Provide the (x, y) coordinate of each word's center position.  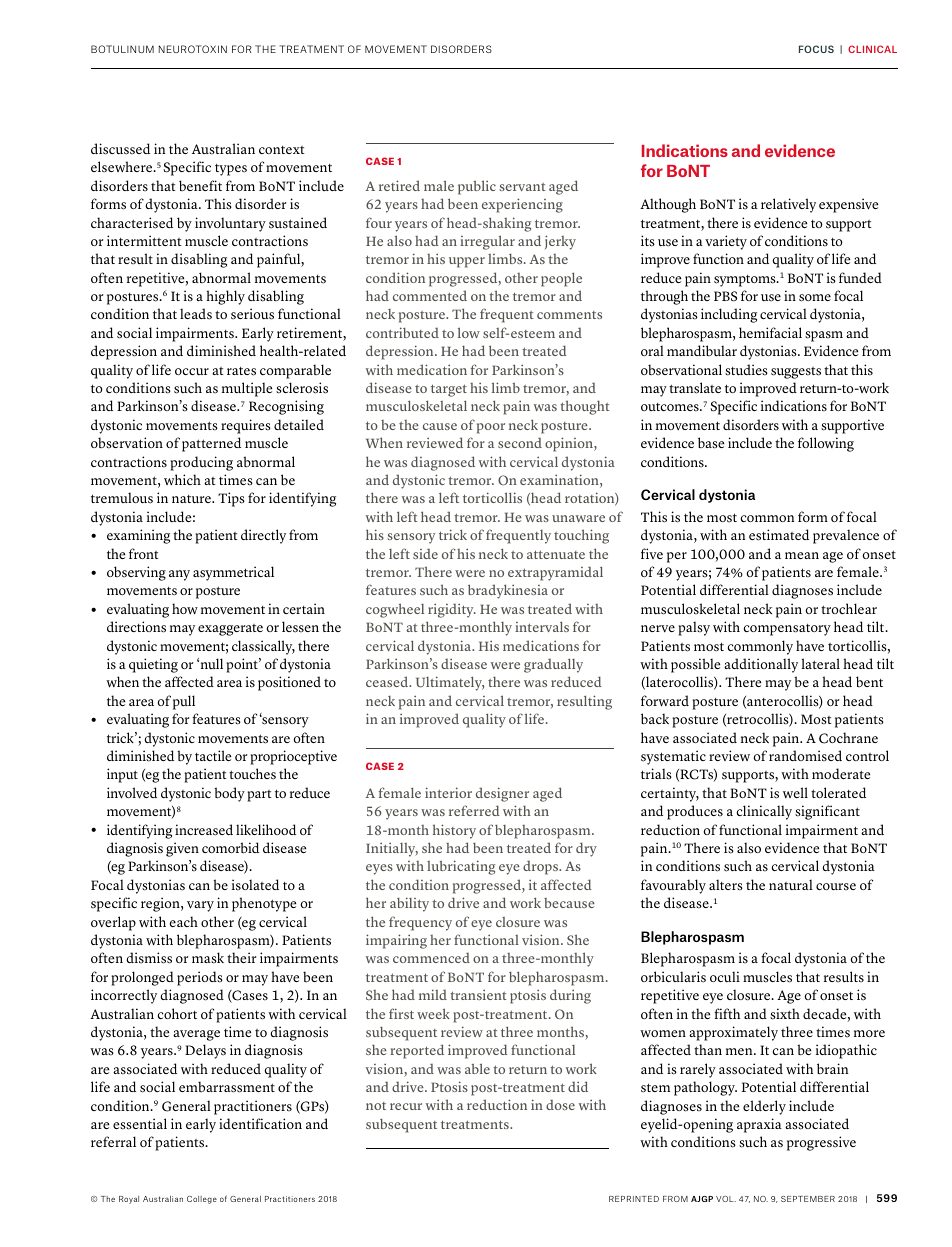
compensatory (787, 630)
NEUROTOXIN (193, 49)
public (477, 187)
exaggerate (230, 630)
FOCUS (816, 49)
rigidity (452, 610)
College (202, 1200)
